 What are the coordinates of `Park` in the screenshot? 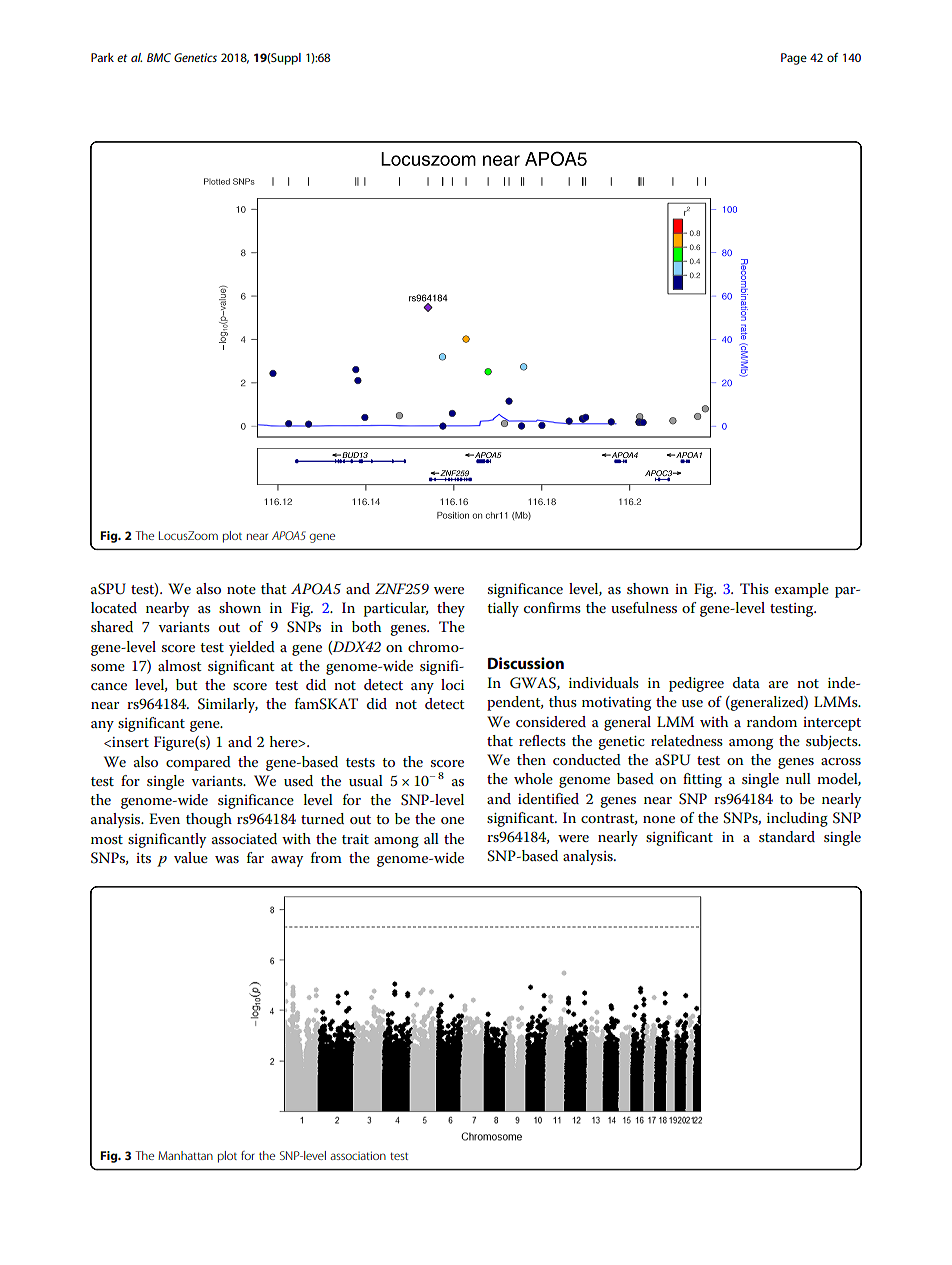 It's located at (102, 57).
